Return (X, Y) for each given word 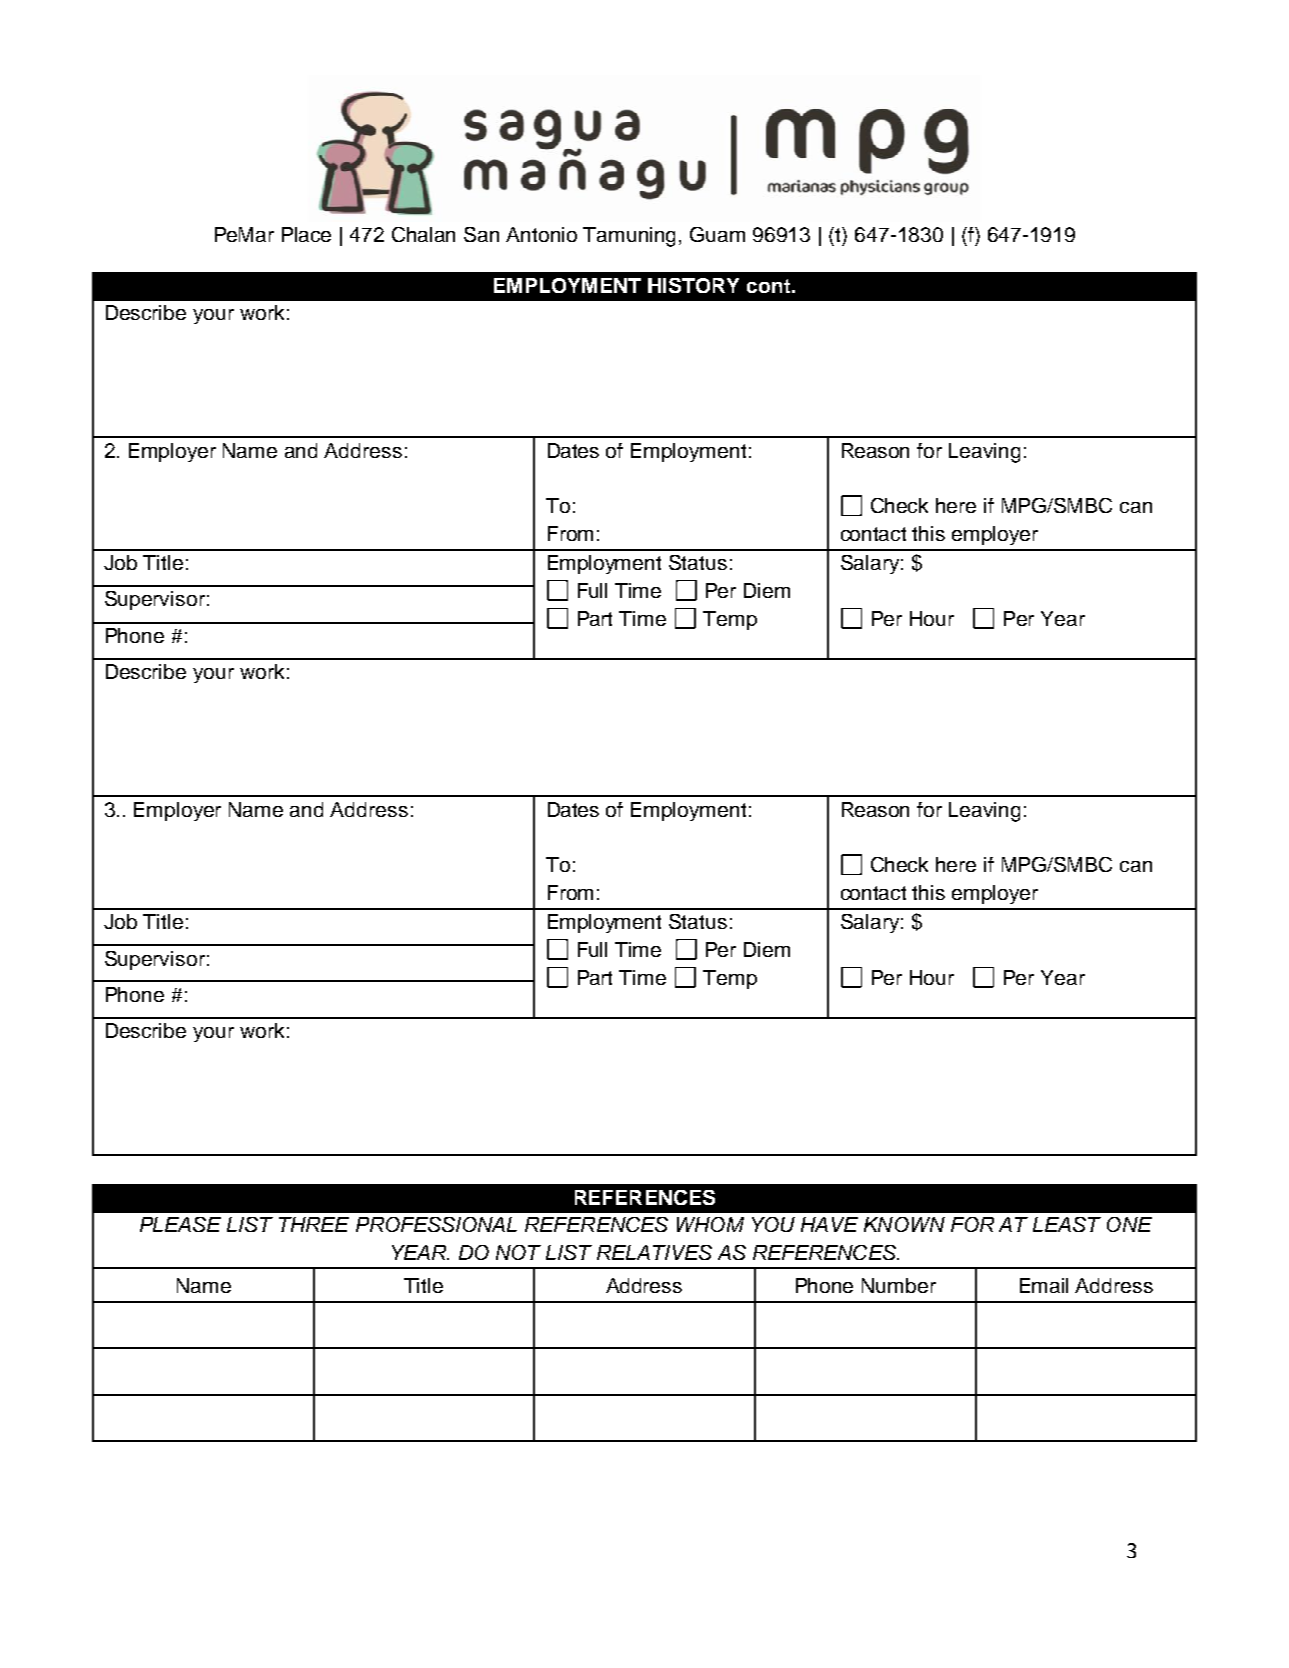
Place (306, 234)
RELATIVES (654, 1252)
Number (899, 1285)
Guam (717, 234)
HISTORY (693, 285)
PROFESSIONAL (436, 1224)
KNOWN (904, 1224)
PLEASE (180, 1224)
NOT (518, 1252)
